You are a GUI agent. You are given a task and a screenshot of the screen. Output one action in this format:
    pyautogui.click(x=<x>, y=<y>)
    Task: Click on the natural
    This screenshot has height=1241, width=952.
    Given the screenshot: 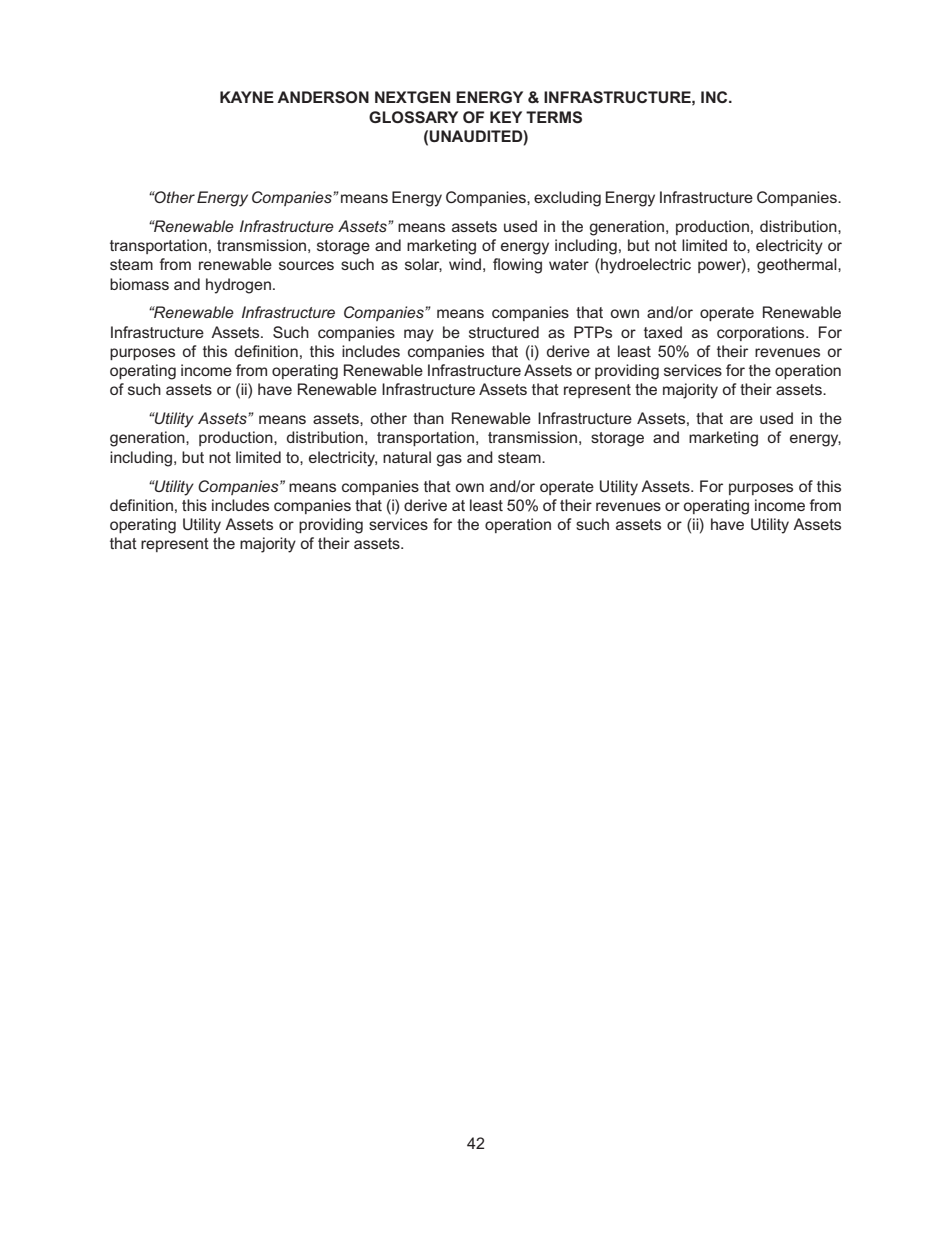 What is the action you would take?
    pyautogui.click(x=407, y=457)
